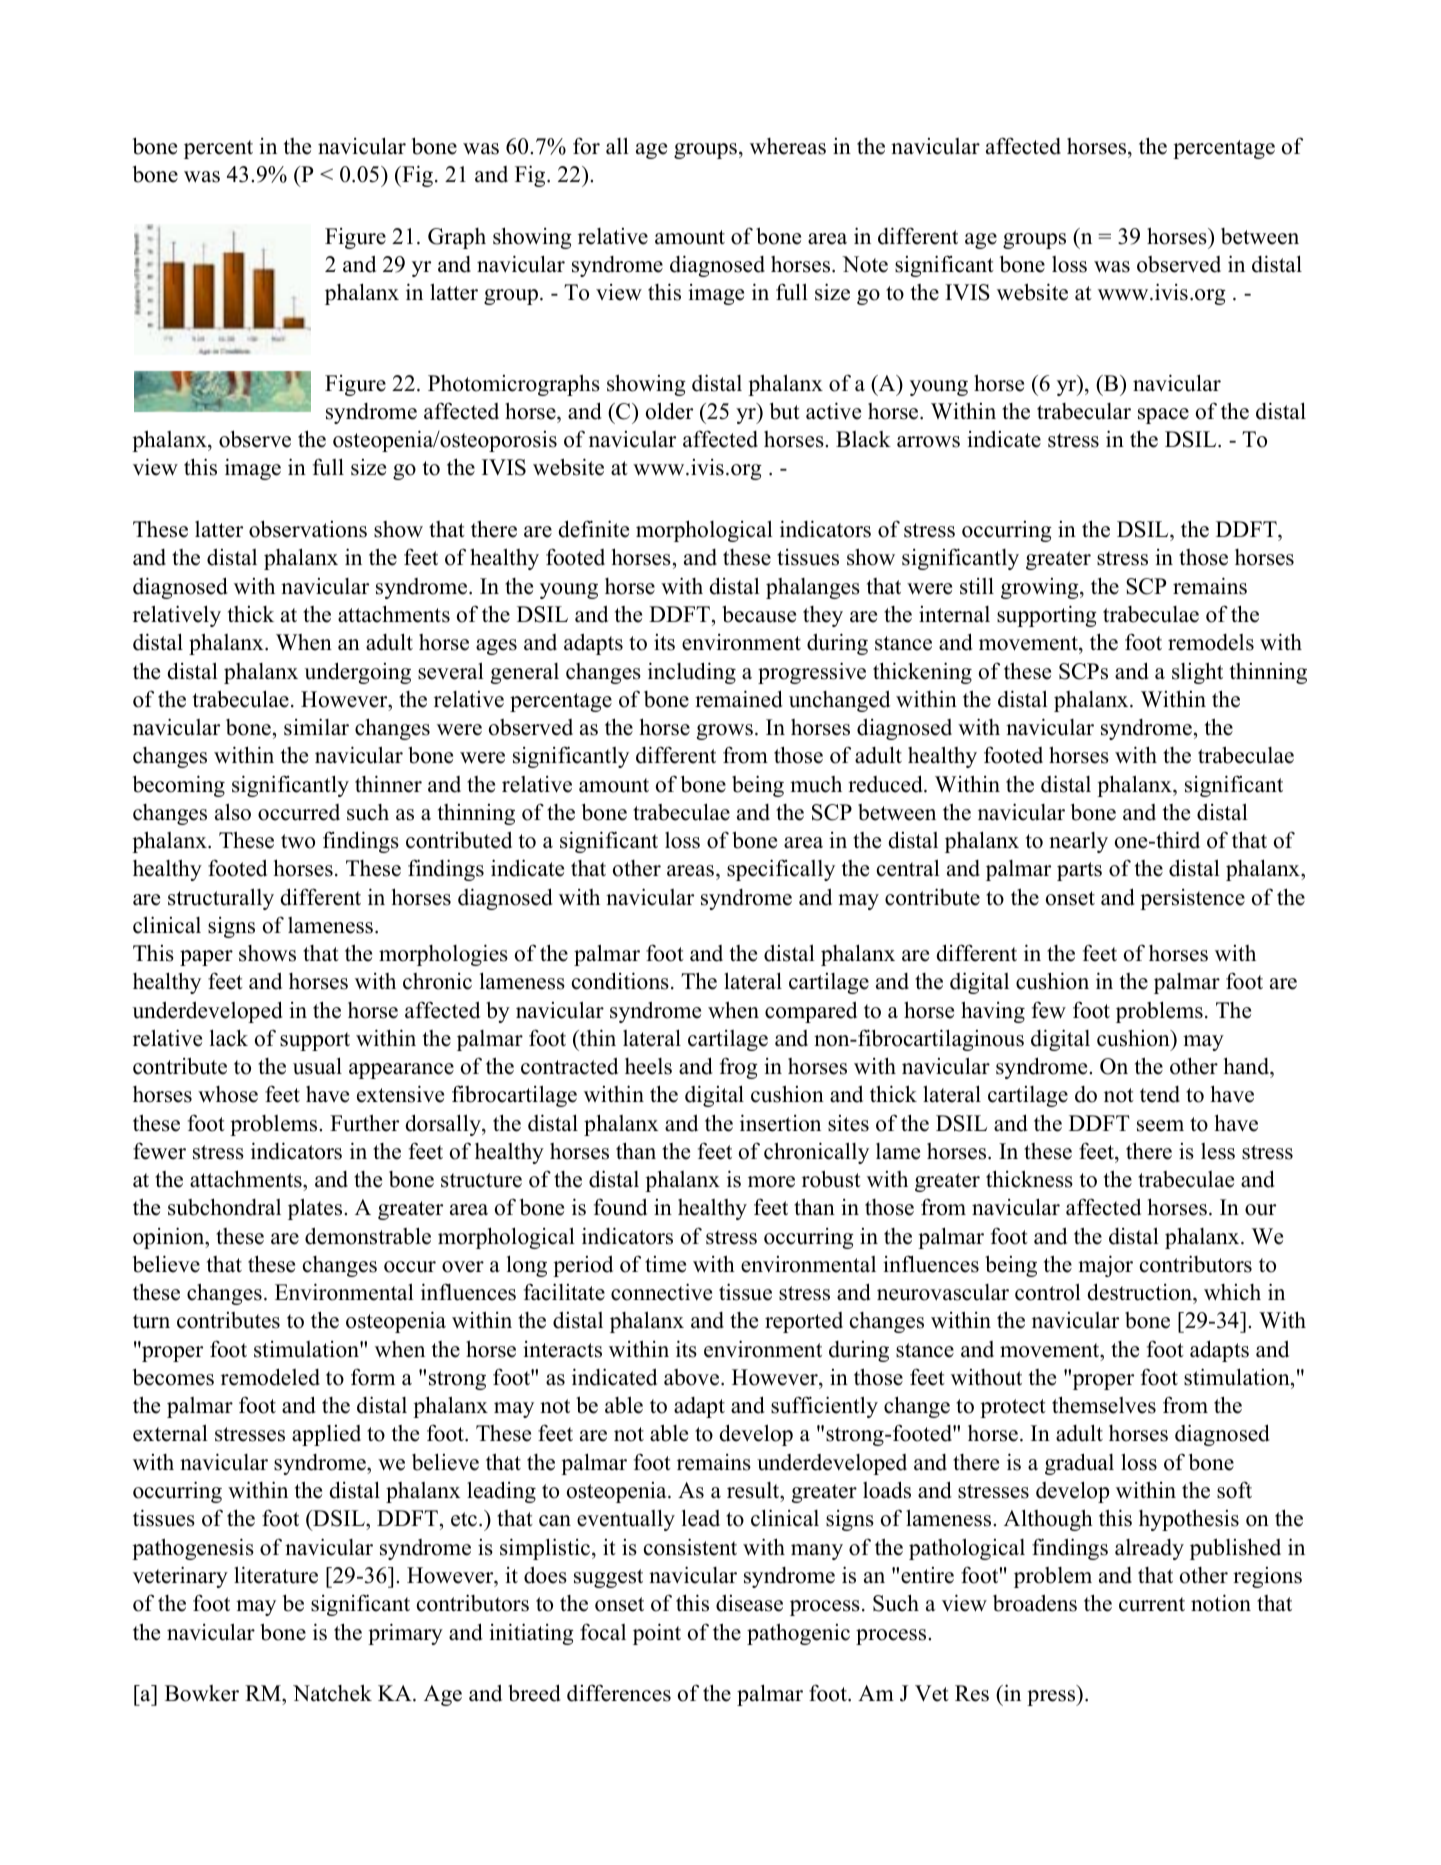  I want to click on specifically, so click(781, 870).
